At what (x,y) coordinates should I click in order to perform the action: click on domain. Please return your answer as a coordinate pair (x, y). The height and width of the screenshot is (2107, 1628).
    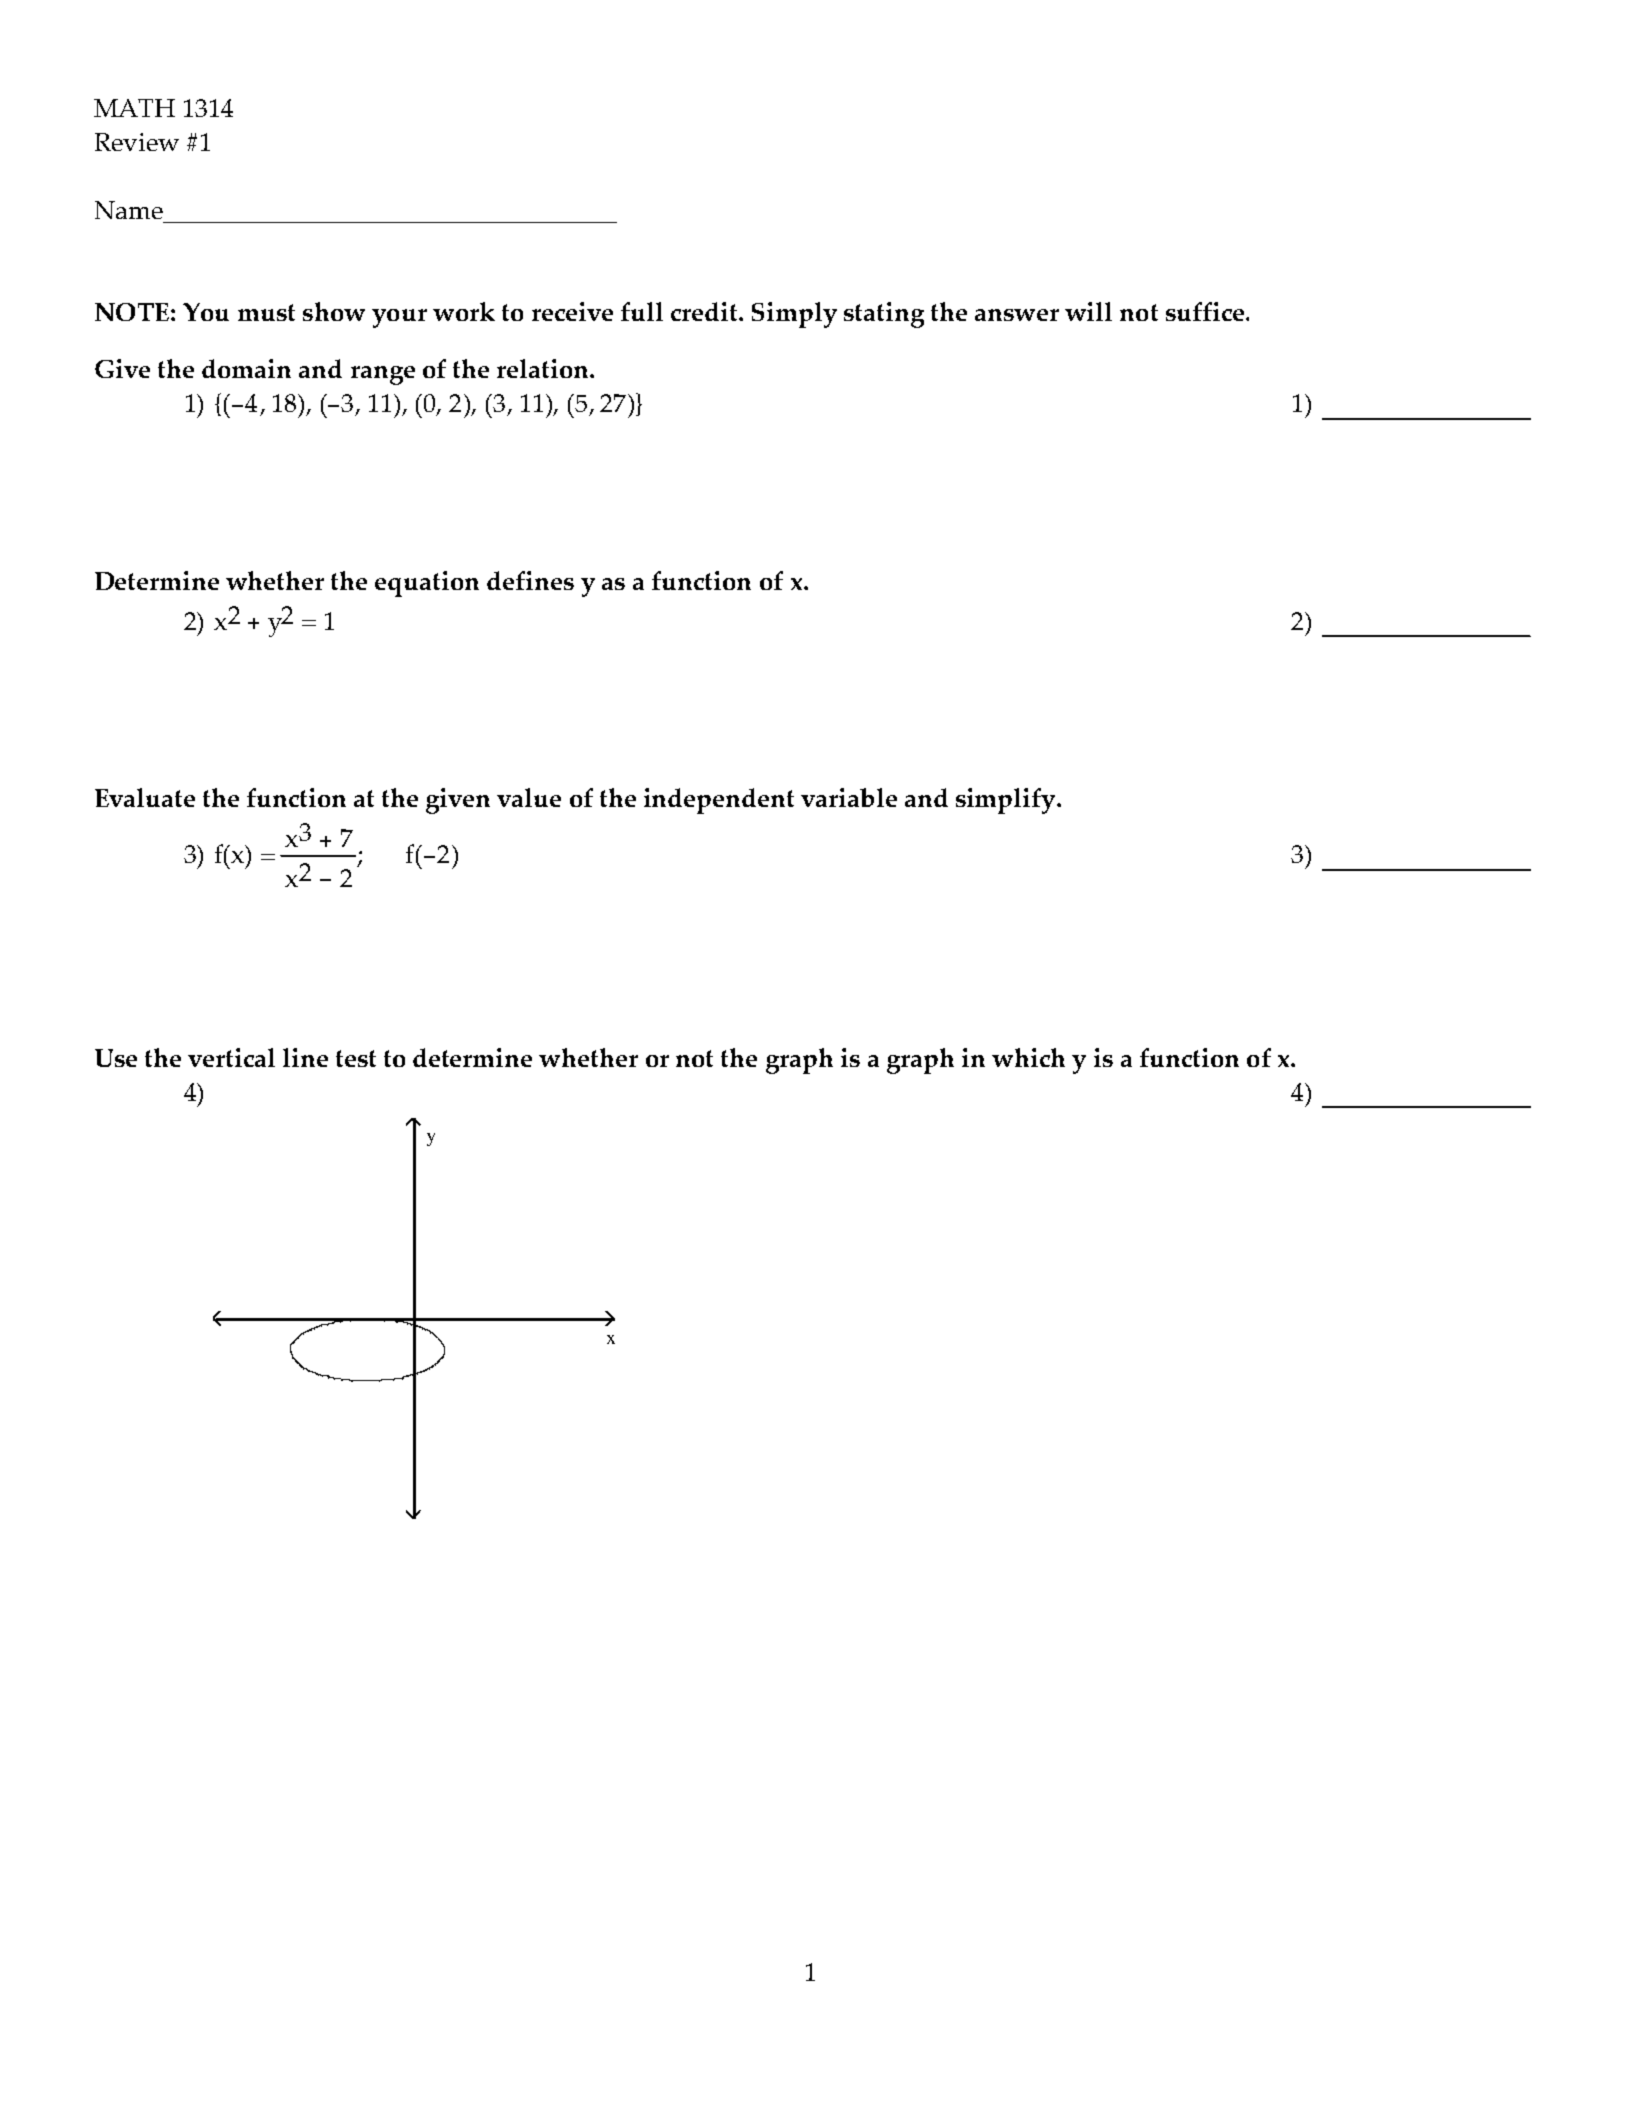
    Looking at the image, I should click on (246, 368).
